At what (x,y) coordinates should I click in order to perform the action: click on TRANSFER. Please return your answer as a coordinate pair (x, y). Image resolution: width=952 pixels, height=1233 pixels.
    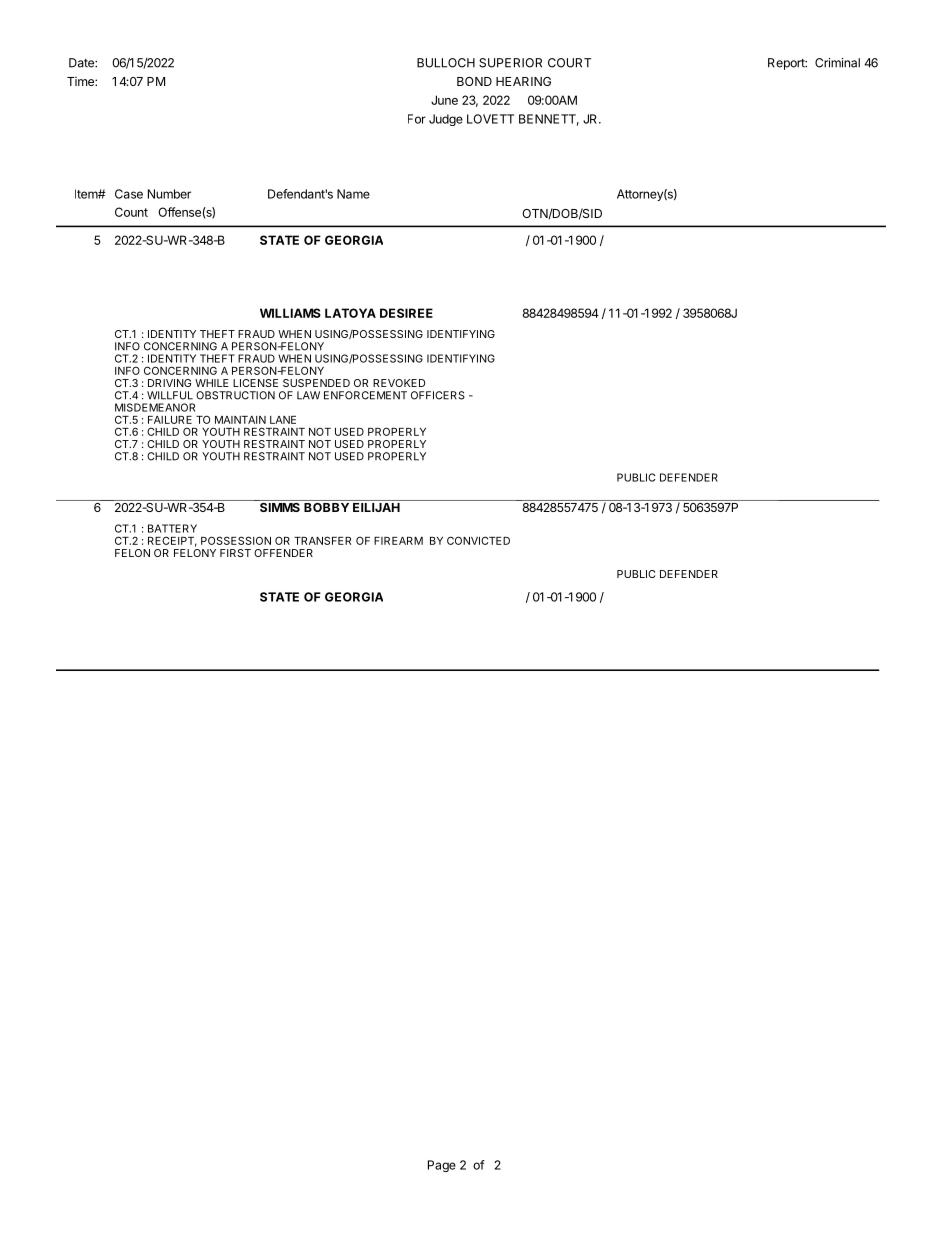
    Looking at the image, I should click on (322, 540).
